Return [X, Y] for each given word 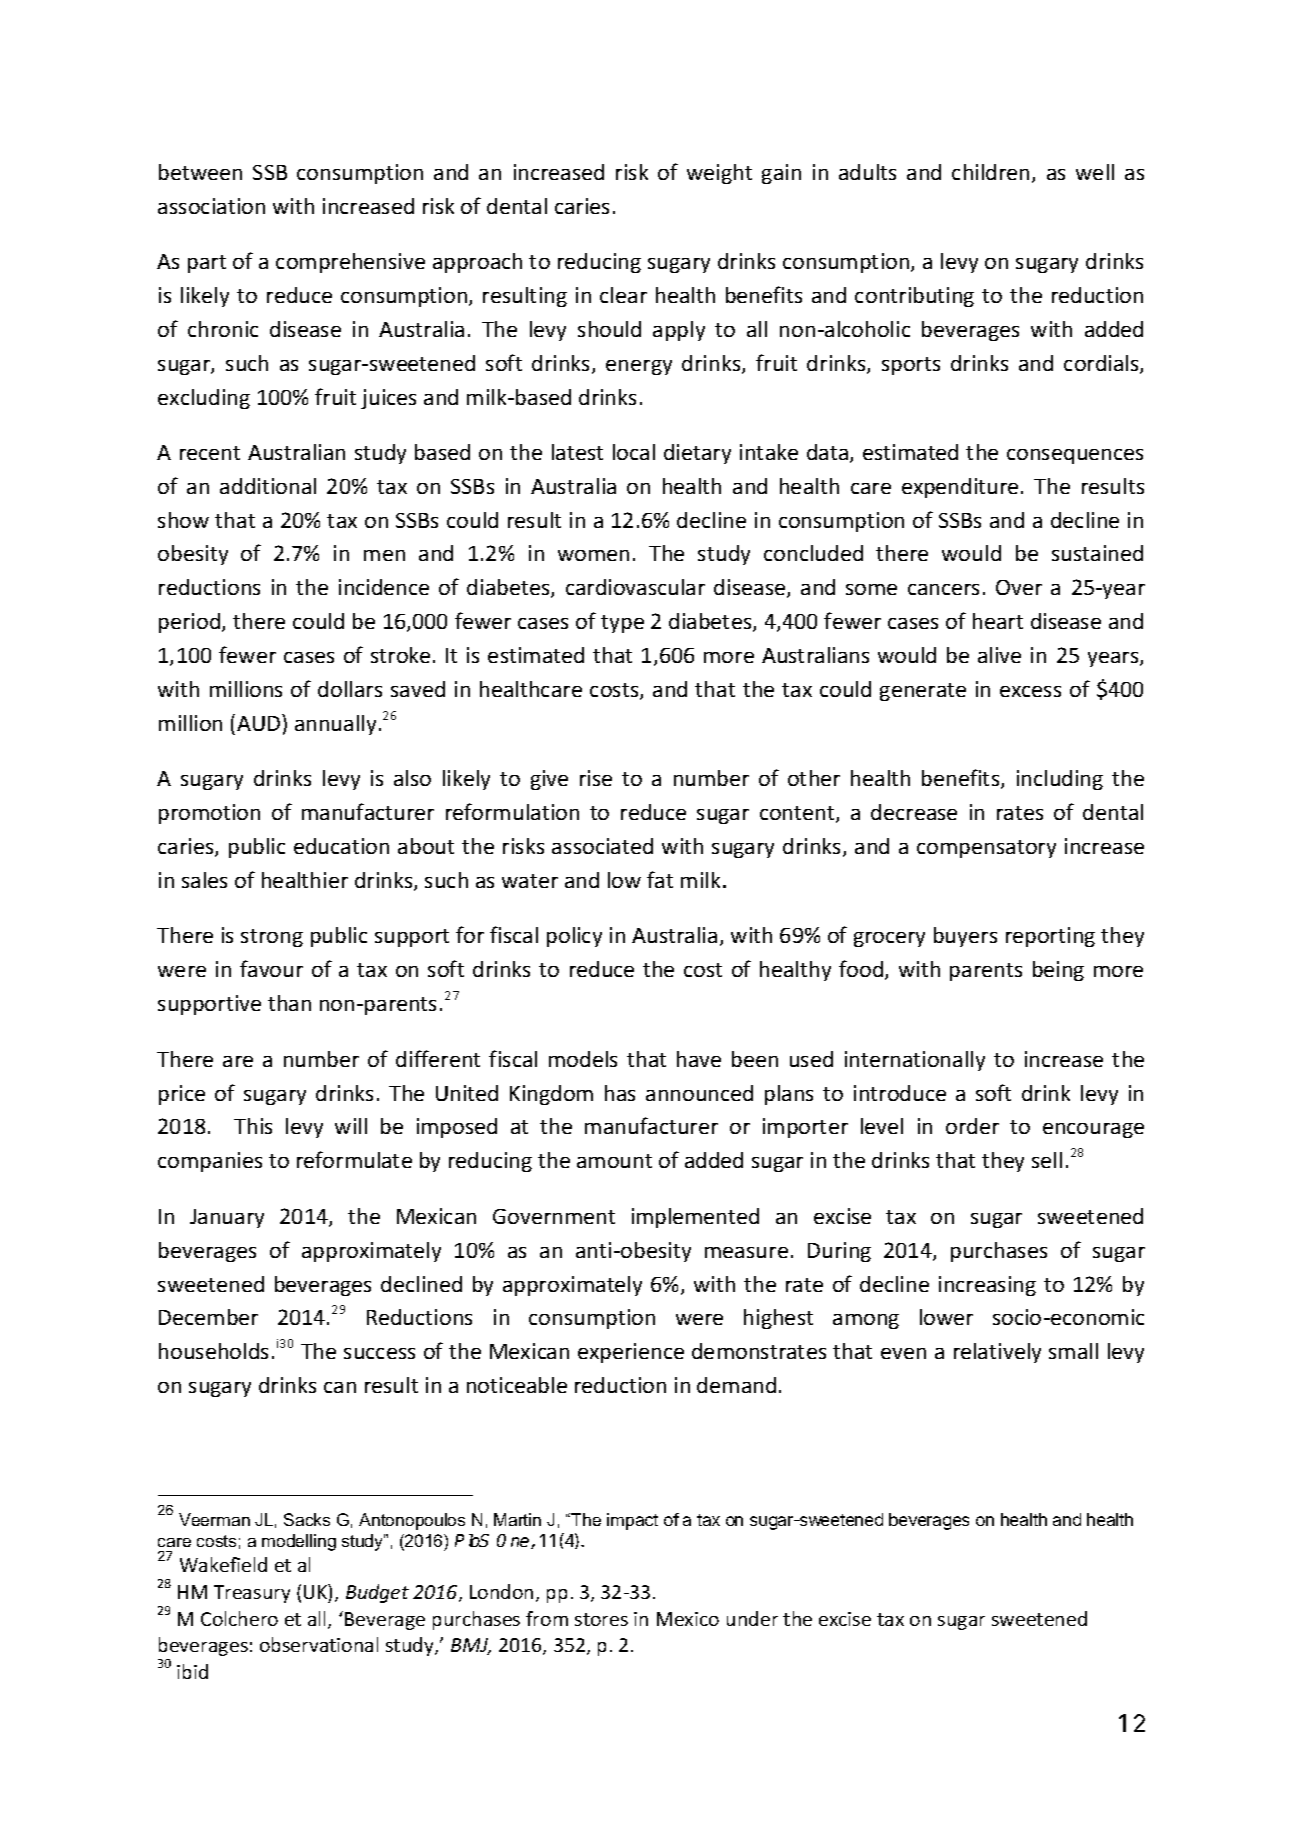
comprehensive [350, 263]
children [990, 172]
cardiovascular [635, 587]
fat [660, 879]
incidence [384, 587]
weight [719, 174]
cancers [943, 589]
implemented [695, 1218]
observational [319, 1644]
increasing [987, 1286]
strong [272, 938]
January [227, 1218]
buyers [965, 937]
